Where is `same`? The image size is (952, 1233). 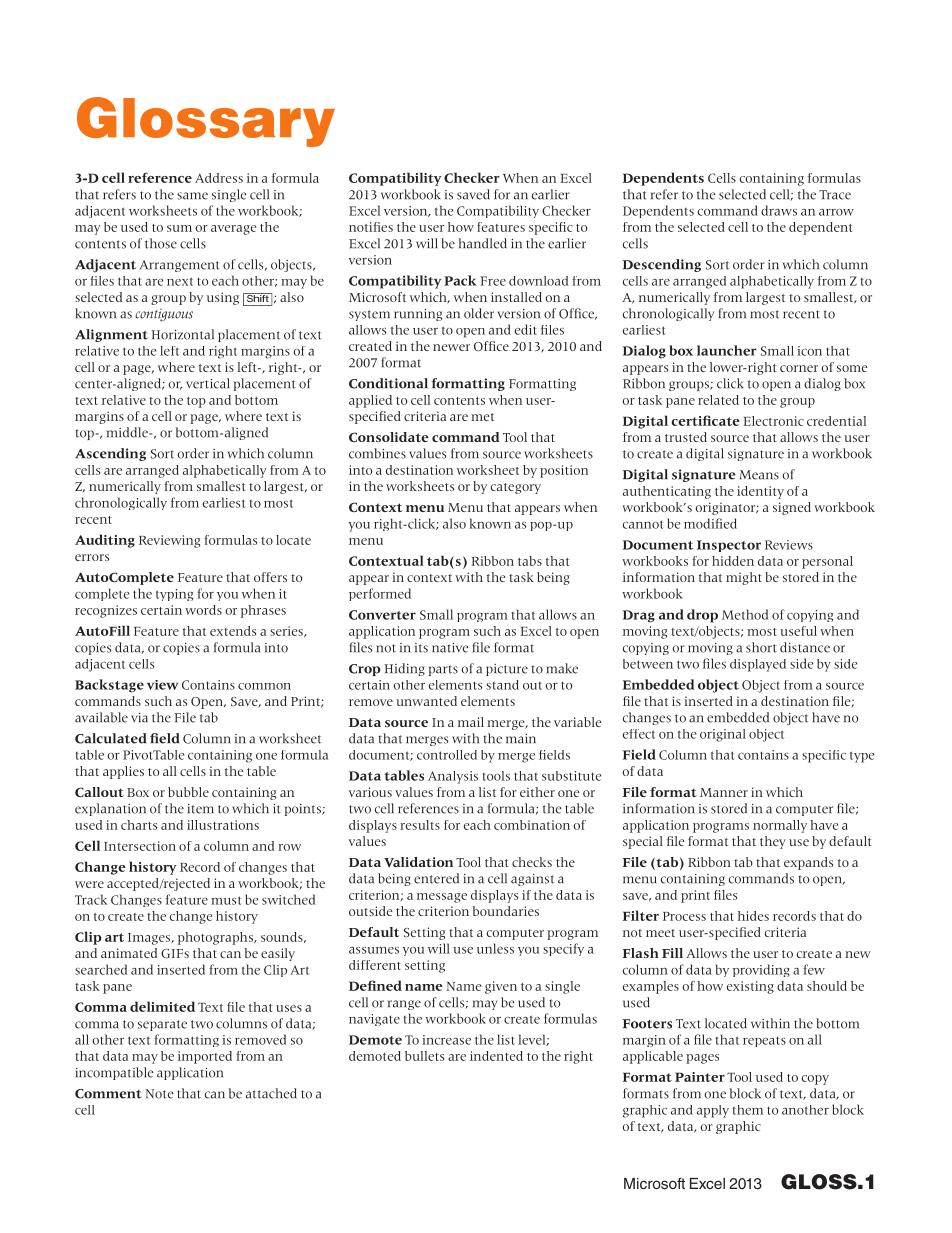
same is located at coordinates (192, 196).
